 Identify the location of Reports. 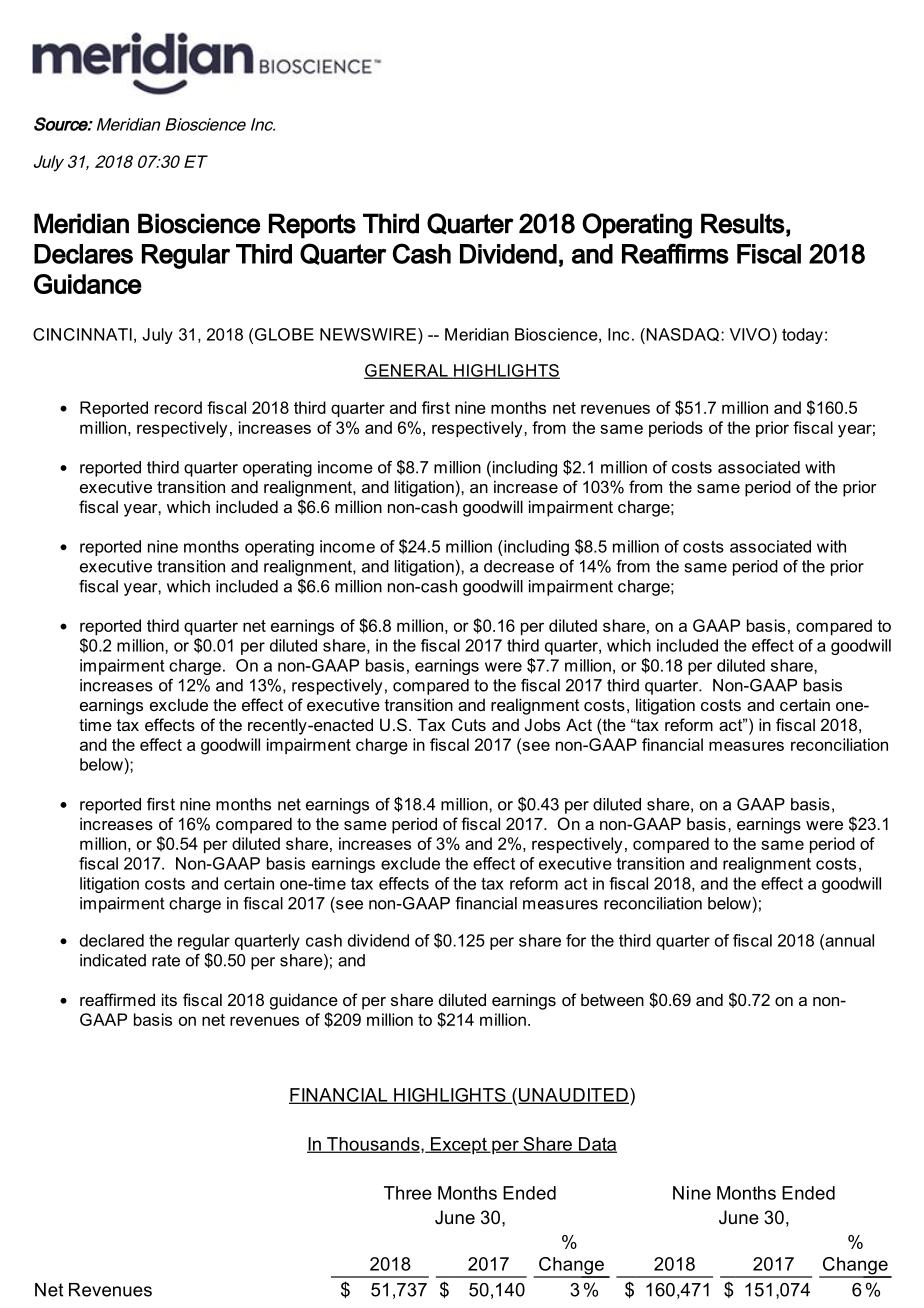
(312, 226).
